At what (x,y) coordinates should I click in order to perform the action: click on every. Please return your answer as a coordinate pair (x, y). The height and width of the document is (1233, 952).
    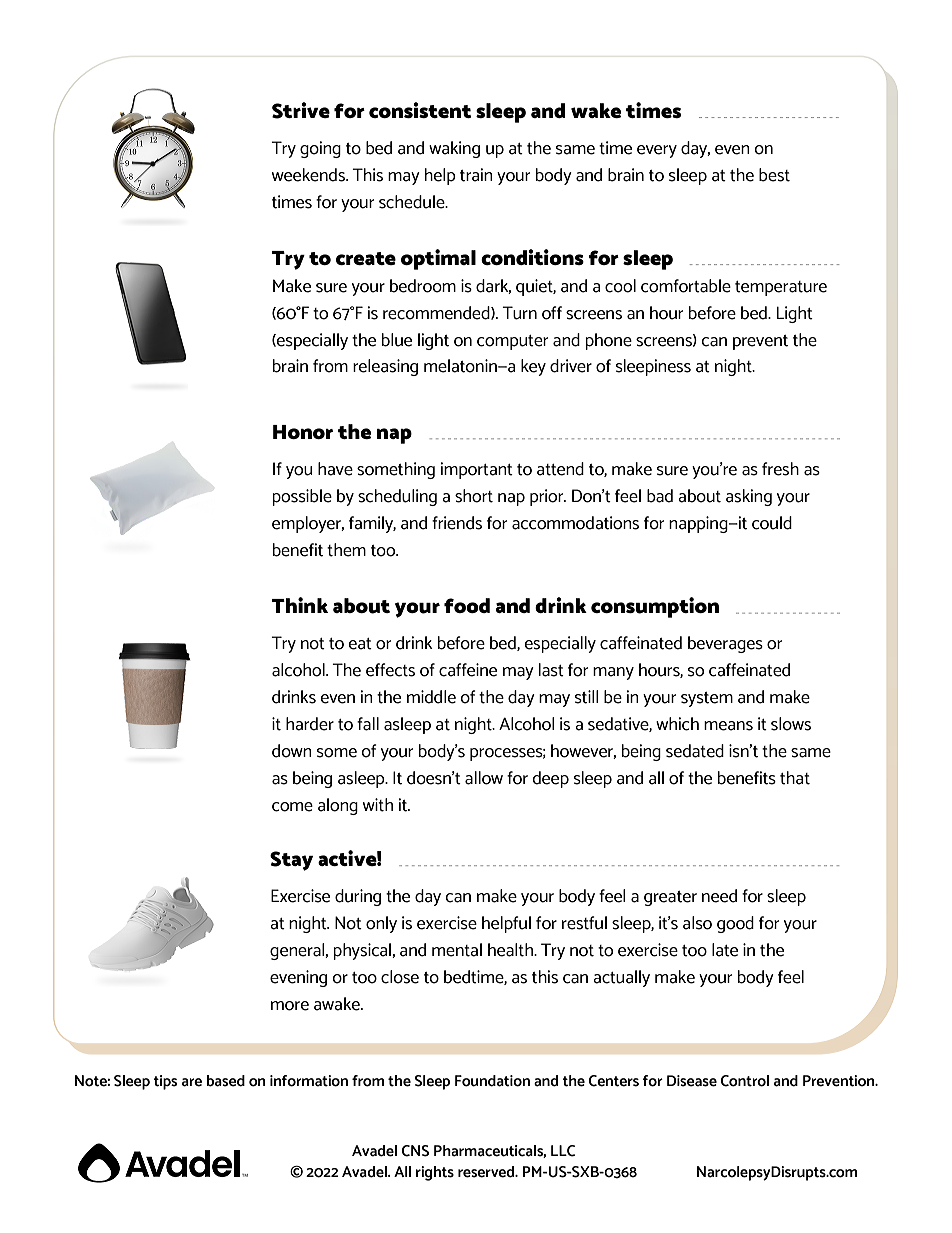
    Looking at the image, I should click on (657, 151).
